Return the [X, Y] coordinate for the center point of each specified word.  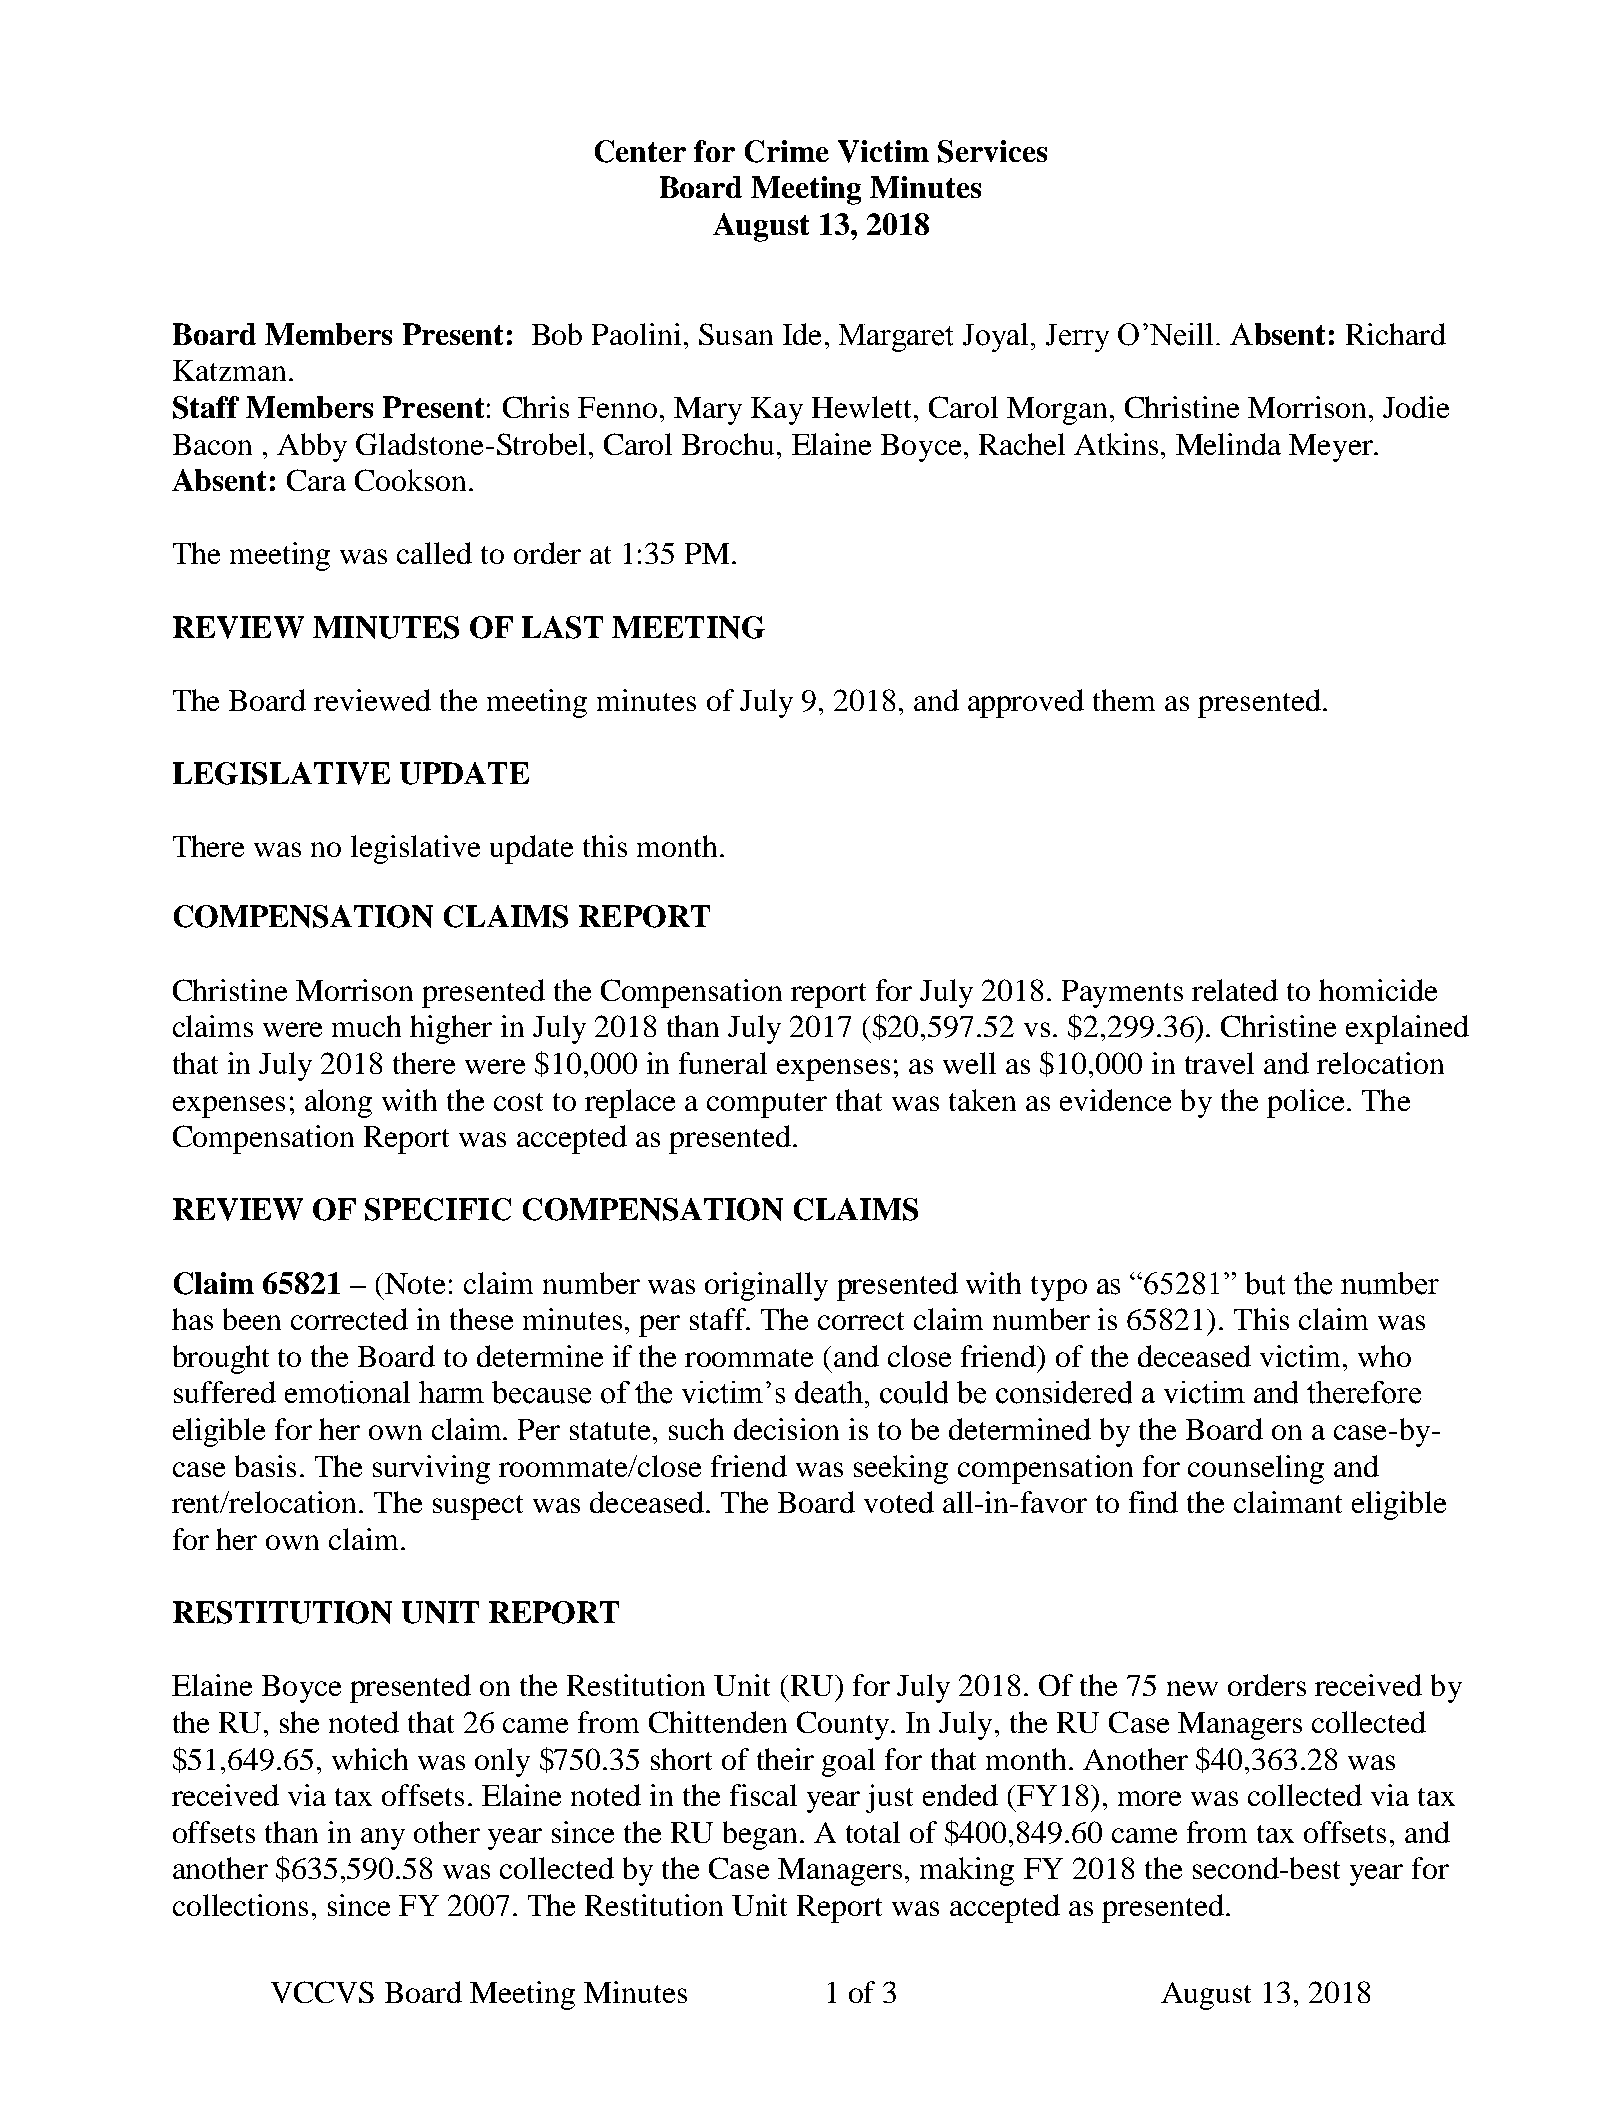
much [366, 1026]
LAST [562, 627]
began [760, 1835]
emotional [347, 1392]
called [434, 553]
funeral [723, 1063]
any [383, 1839]
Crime [787, 151]
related [1235, 990]
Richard [1396, 334]
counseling [1256, 1469]
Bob [557, 334]
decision [786, 1429]
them [1124, 700]
